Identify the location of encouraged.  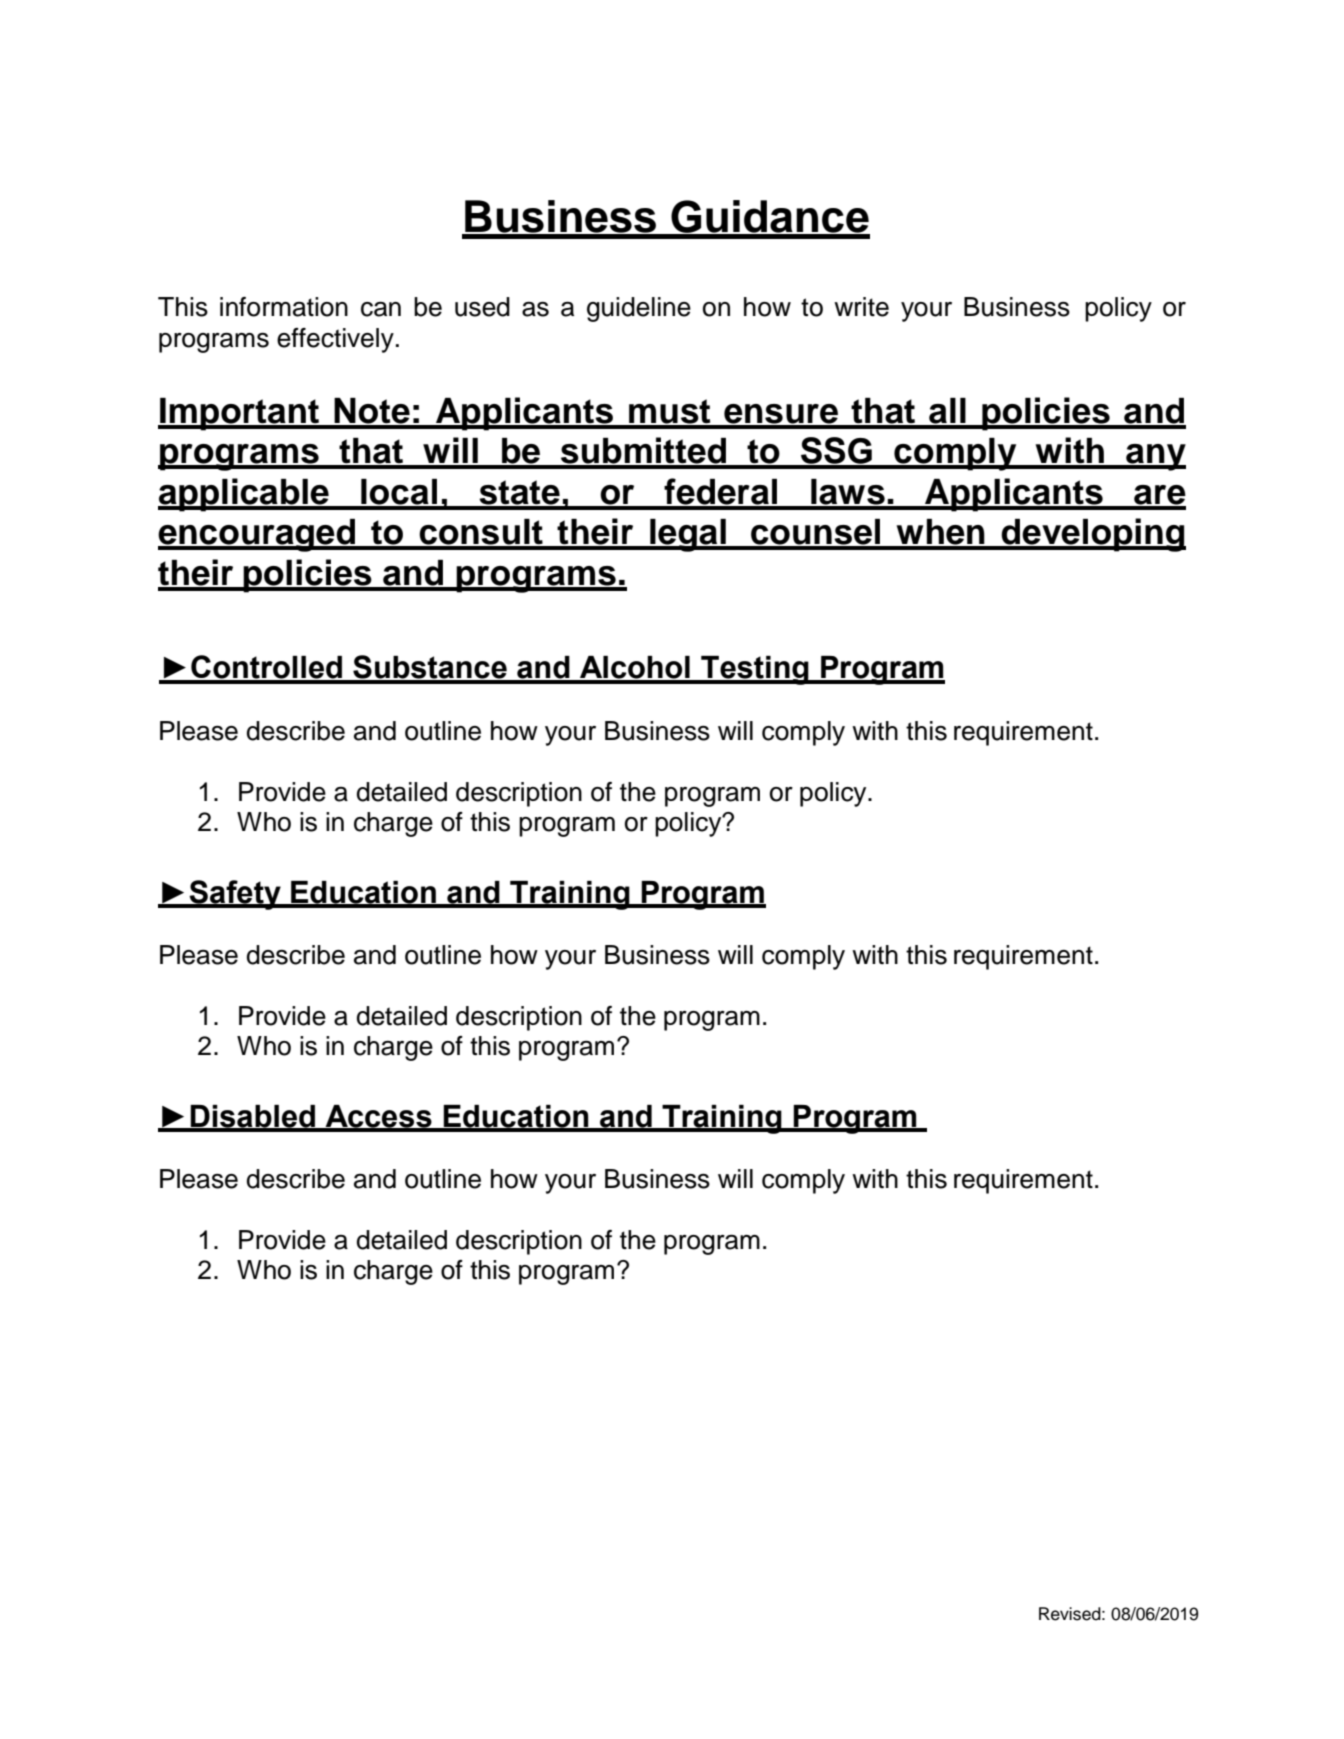
(258, 535).
